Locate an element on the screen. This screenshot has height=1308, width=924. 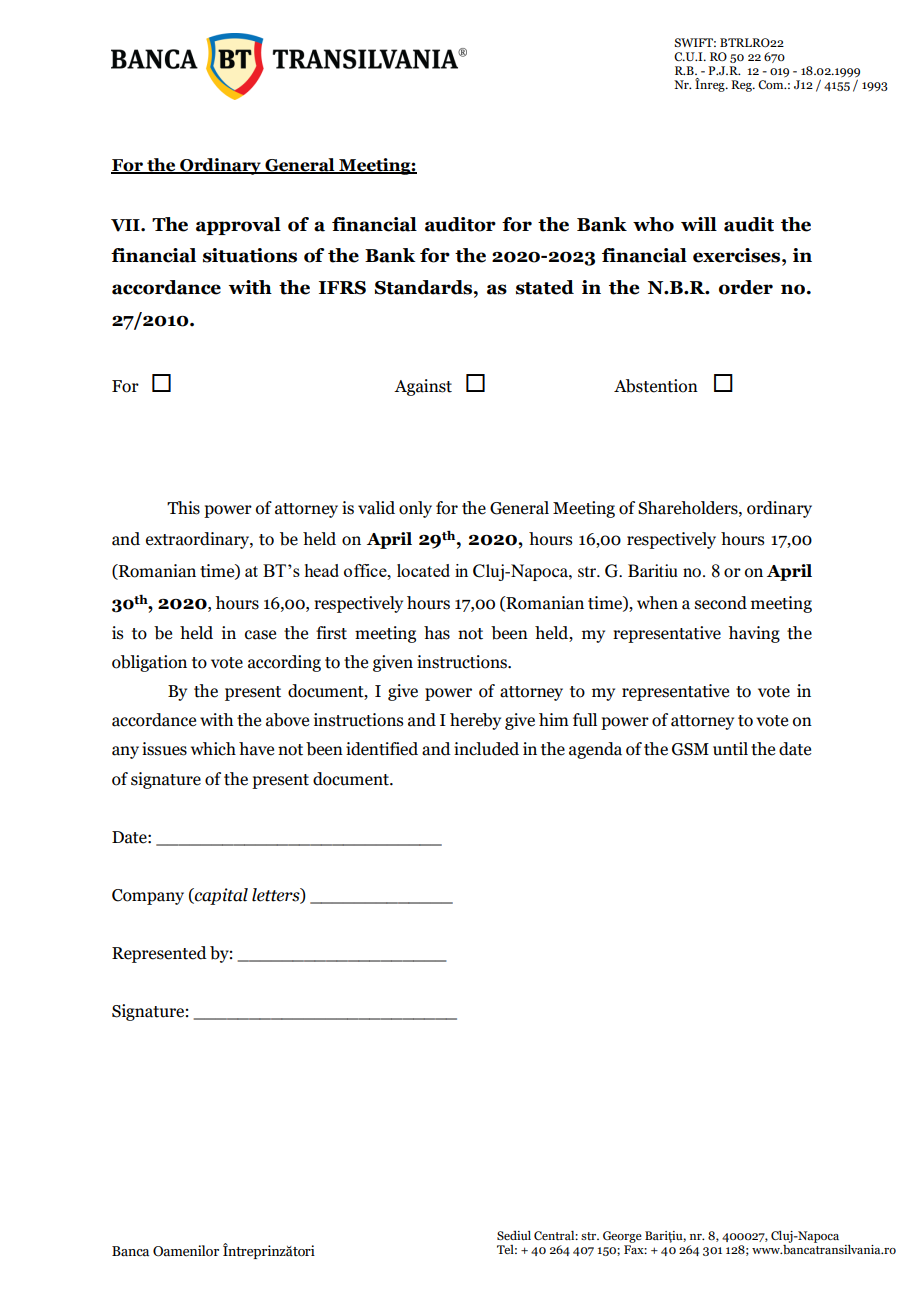
situations is located at coordinates (250, 255).
